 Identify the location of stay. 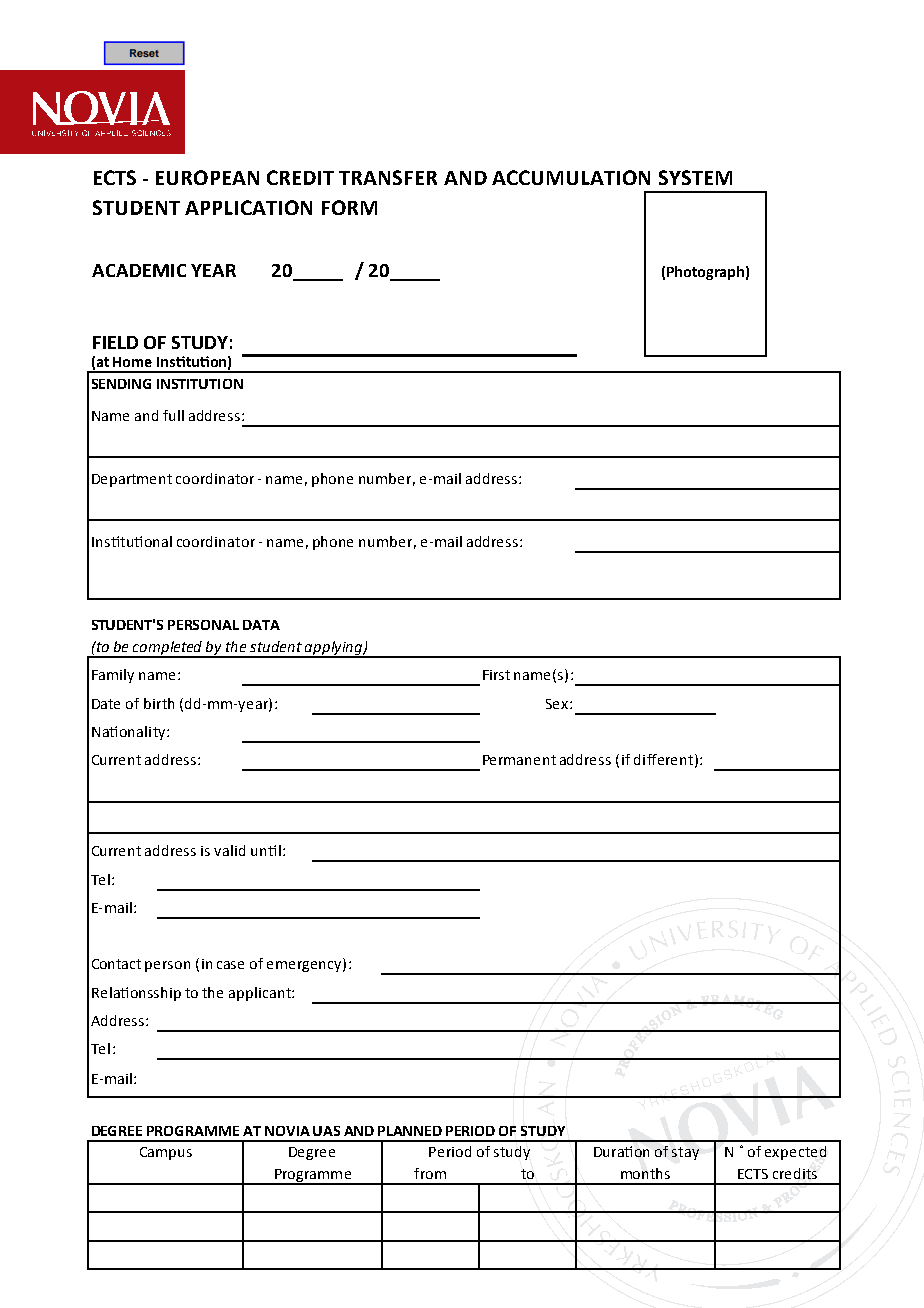
(685, 1153).
